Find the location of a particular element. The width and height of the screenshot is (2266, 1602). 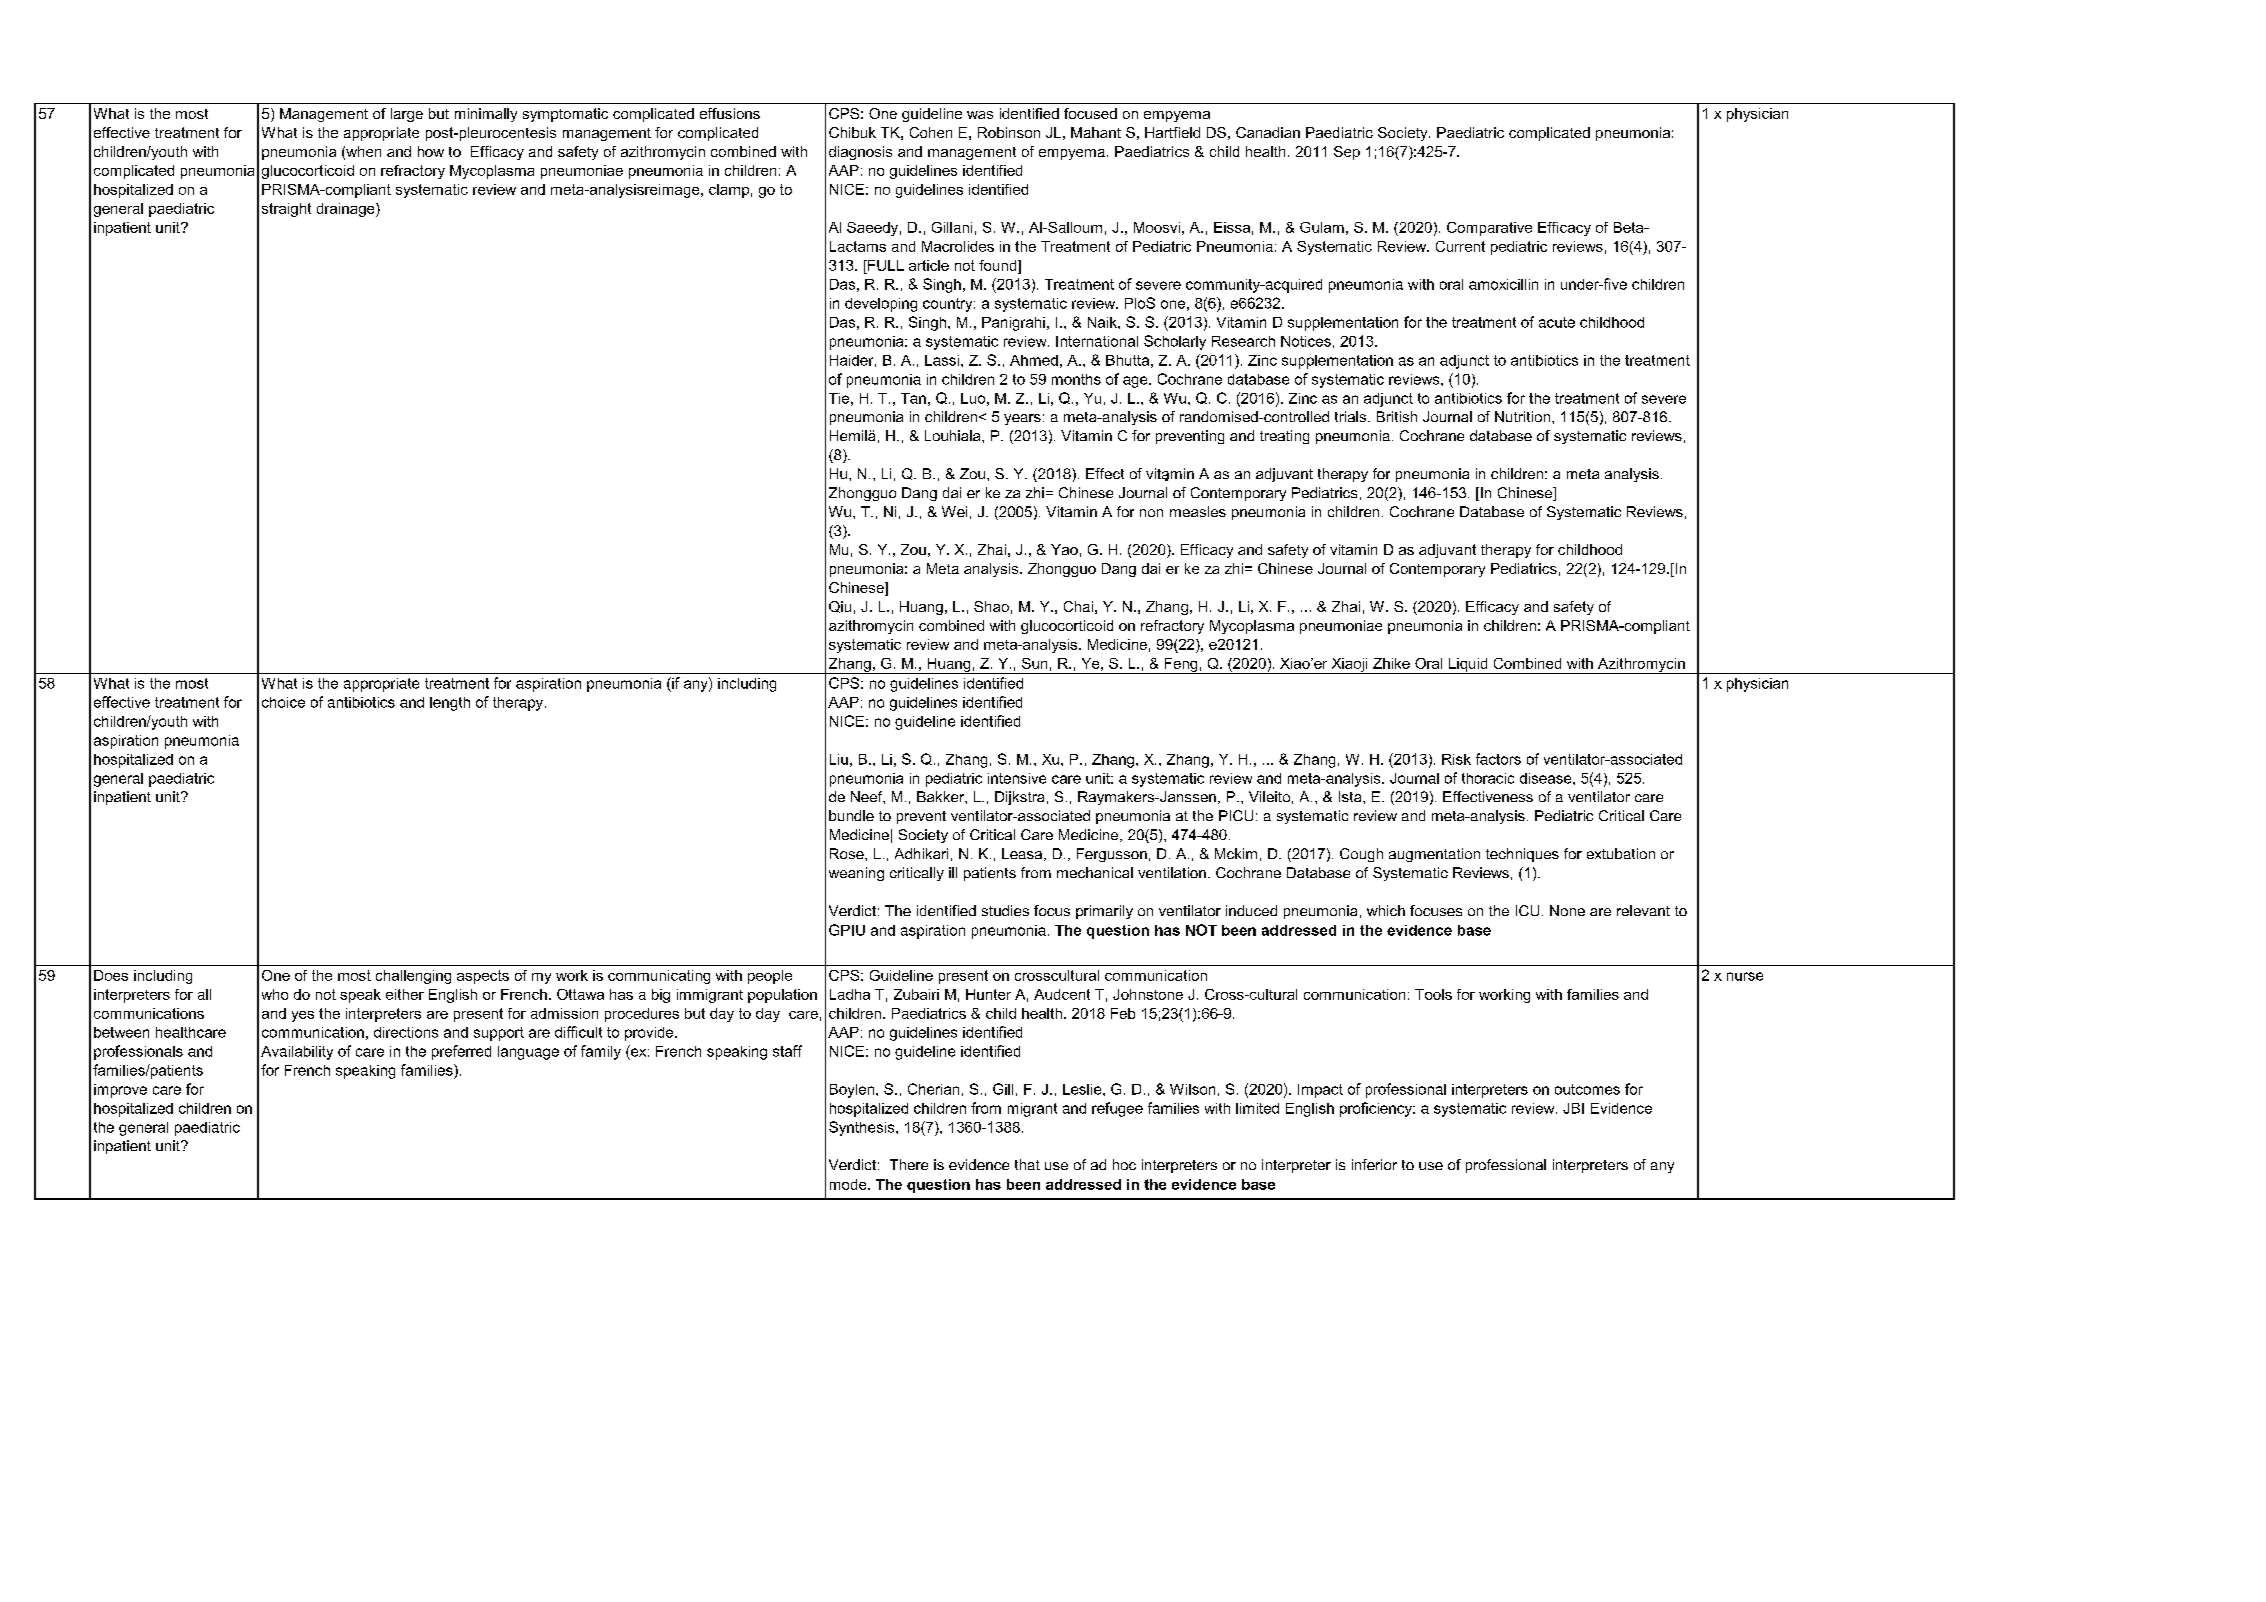

There is located at coordinates (909, 1164).
